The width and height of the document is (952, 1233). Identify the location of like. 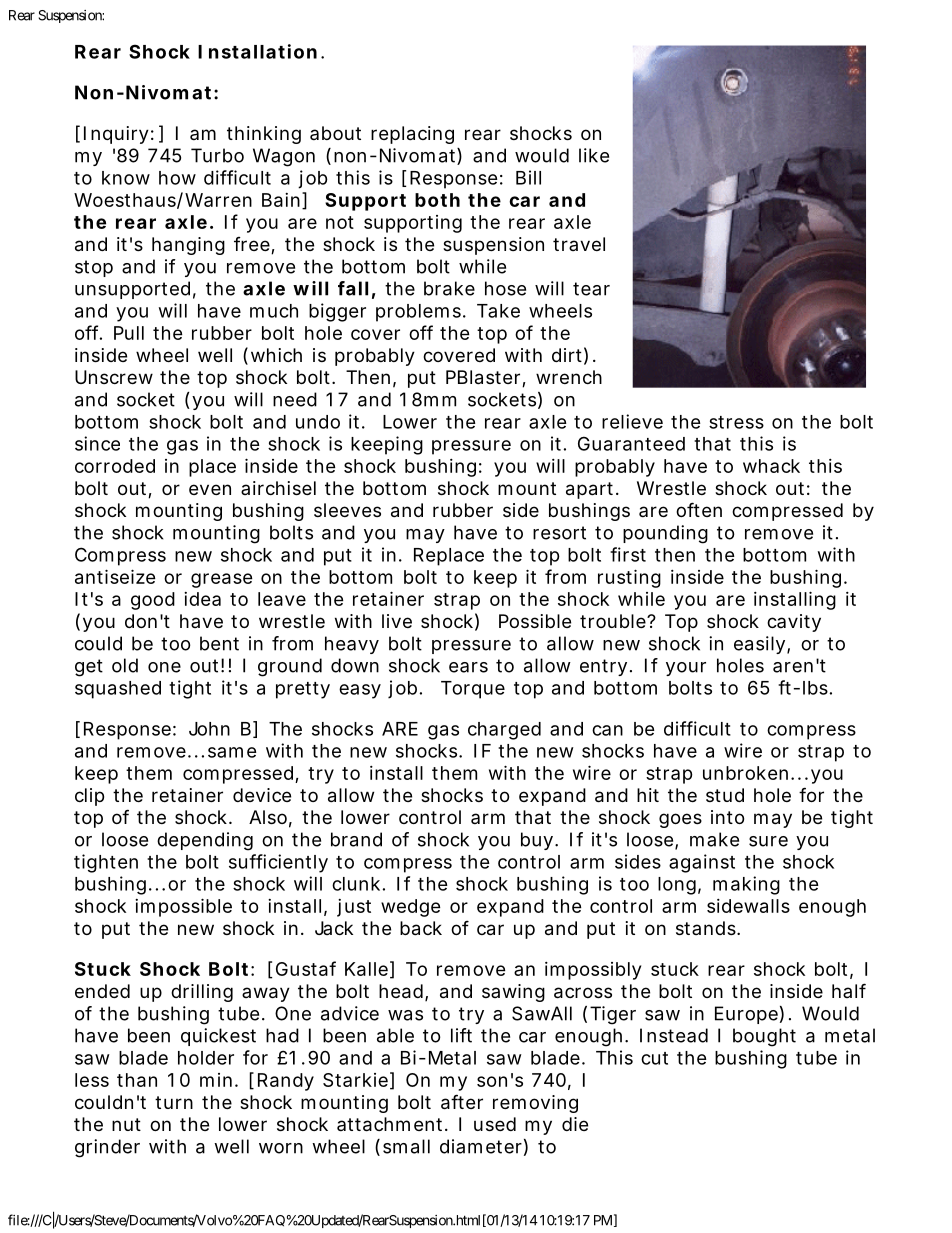
(594, 155).
